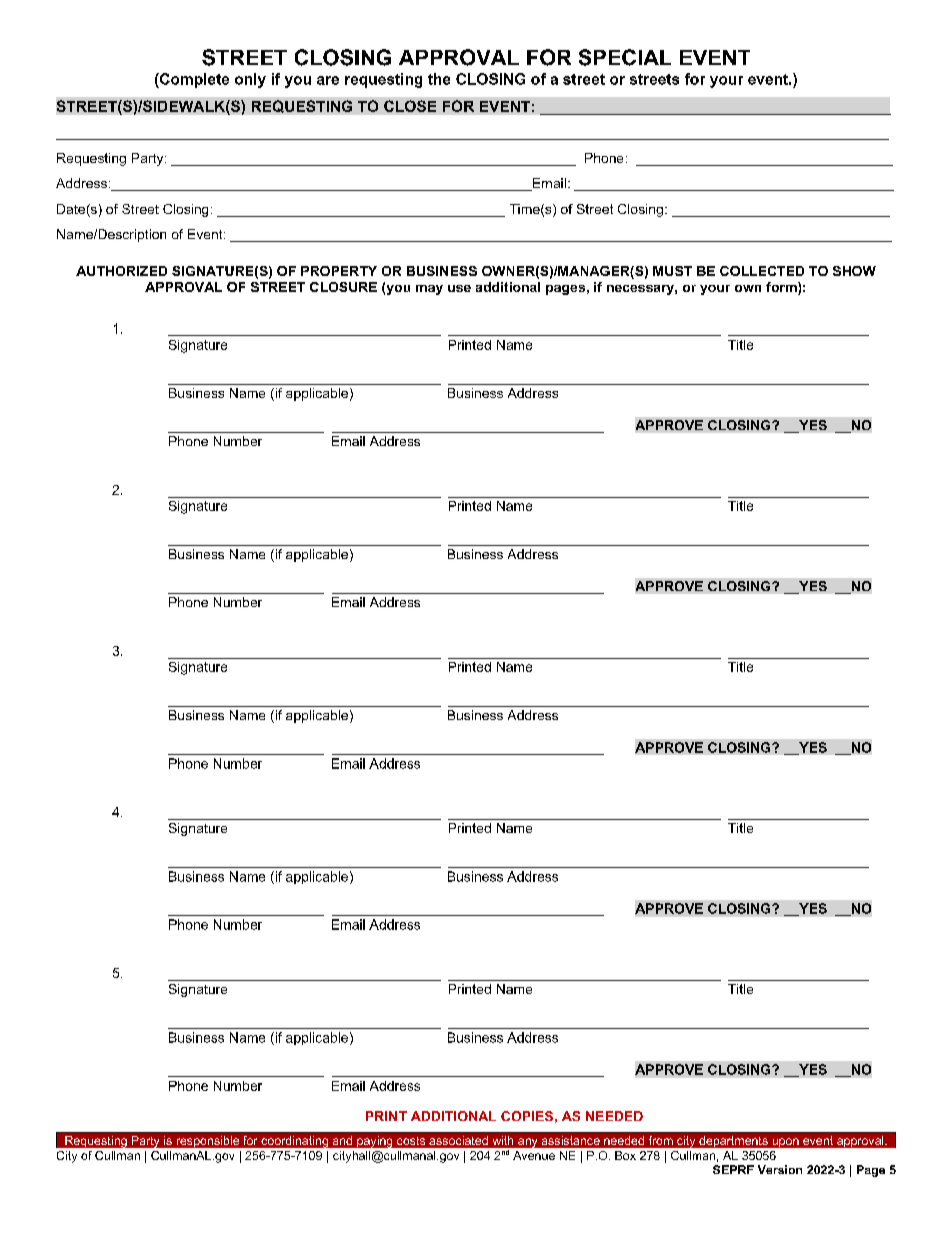  Describe the element at coordinates (250, 80) in the screenshot. I see `only` at that location.
